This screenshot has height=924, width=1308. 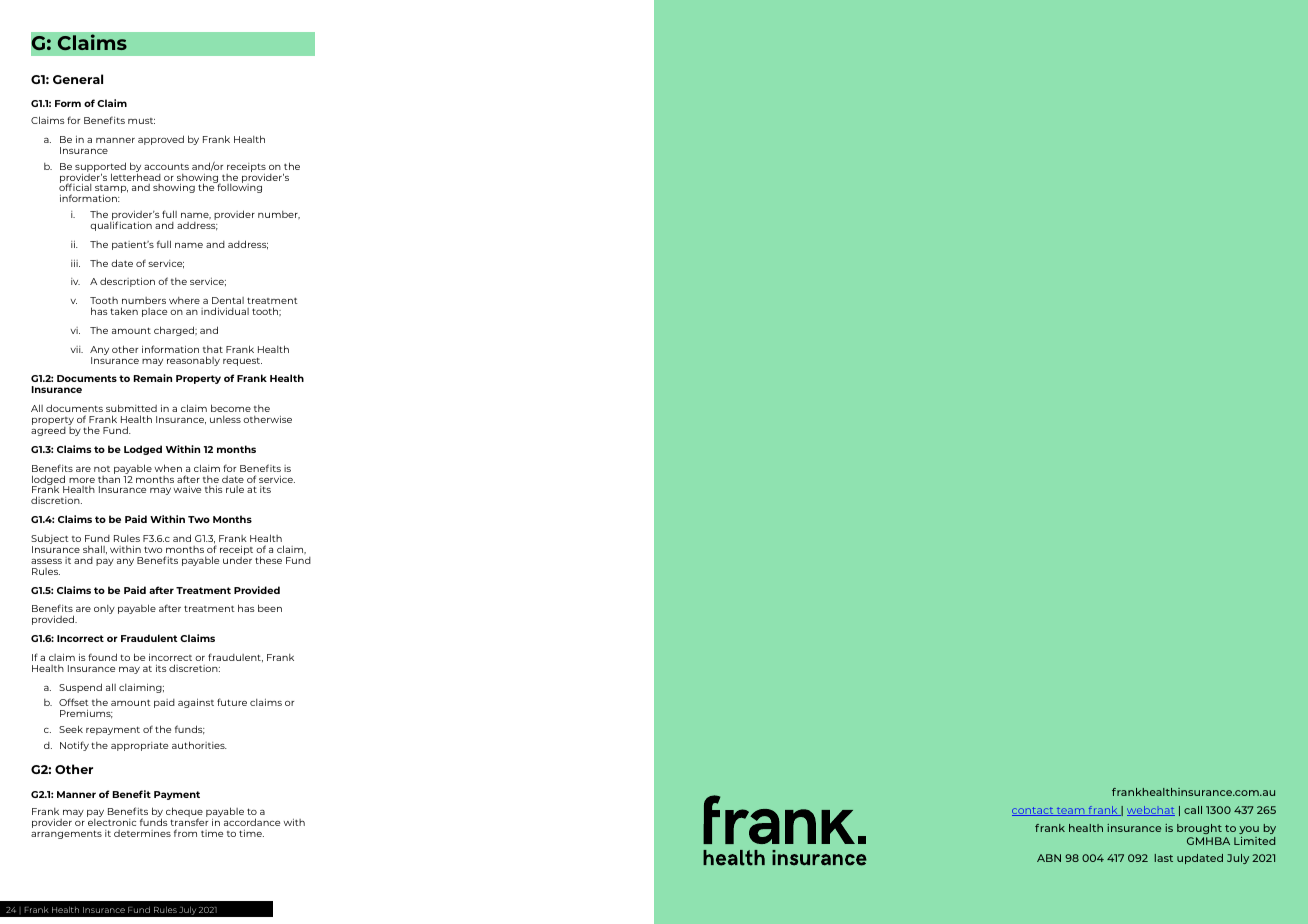 I want to click on request, so click(x=242, y=361).
